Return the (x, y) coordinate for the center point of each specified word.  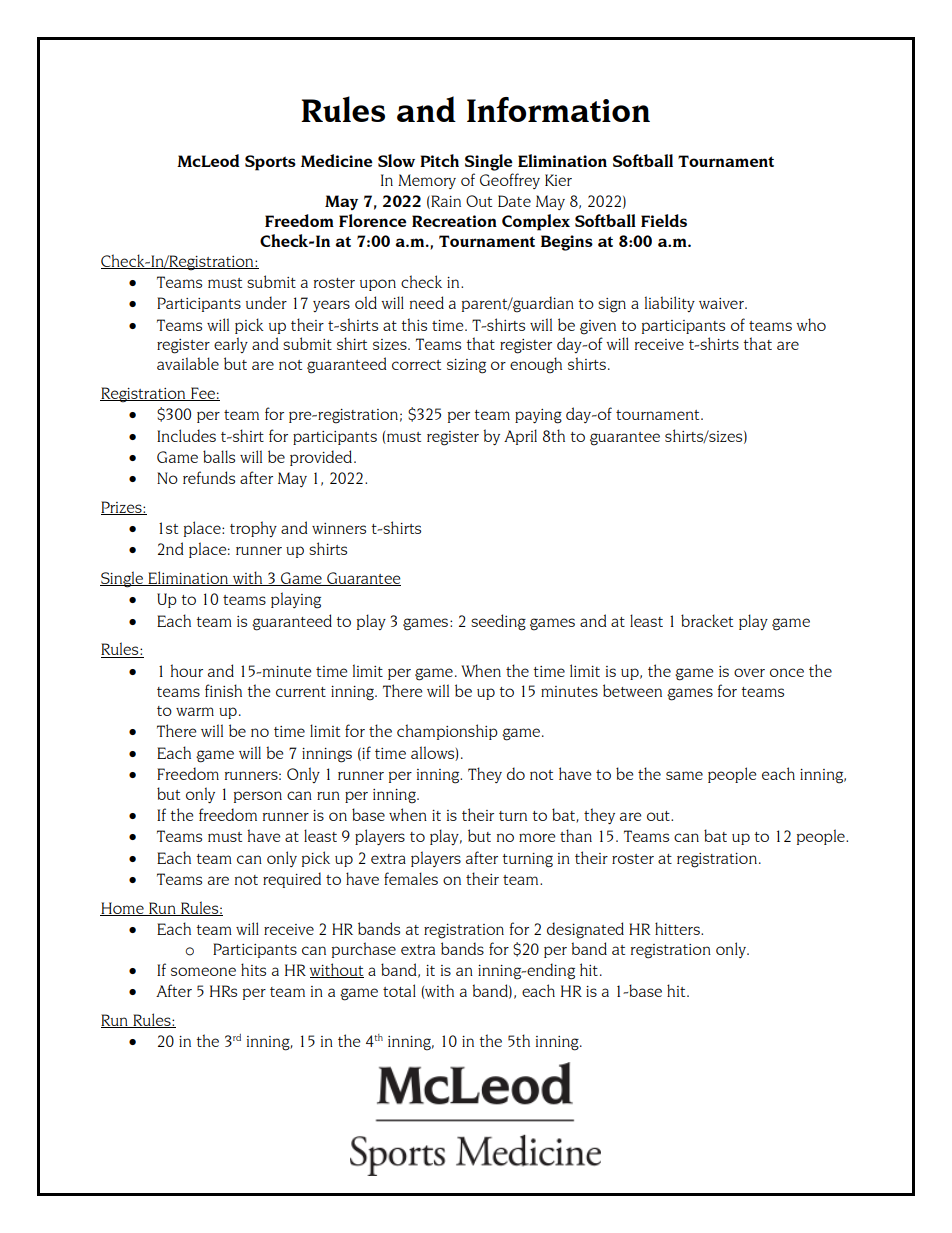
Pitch (439, 160)
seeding (498, 622)
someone (203, 971)
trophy (253, 529)
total (399, 990)
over (749, 672)
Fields (664, 220)
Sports (270, 163)
